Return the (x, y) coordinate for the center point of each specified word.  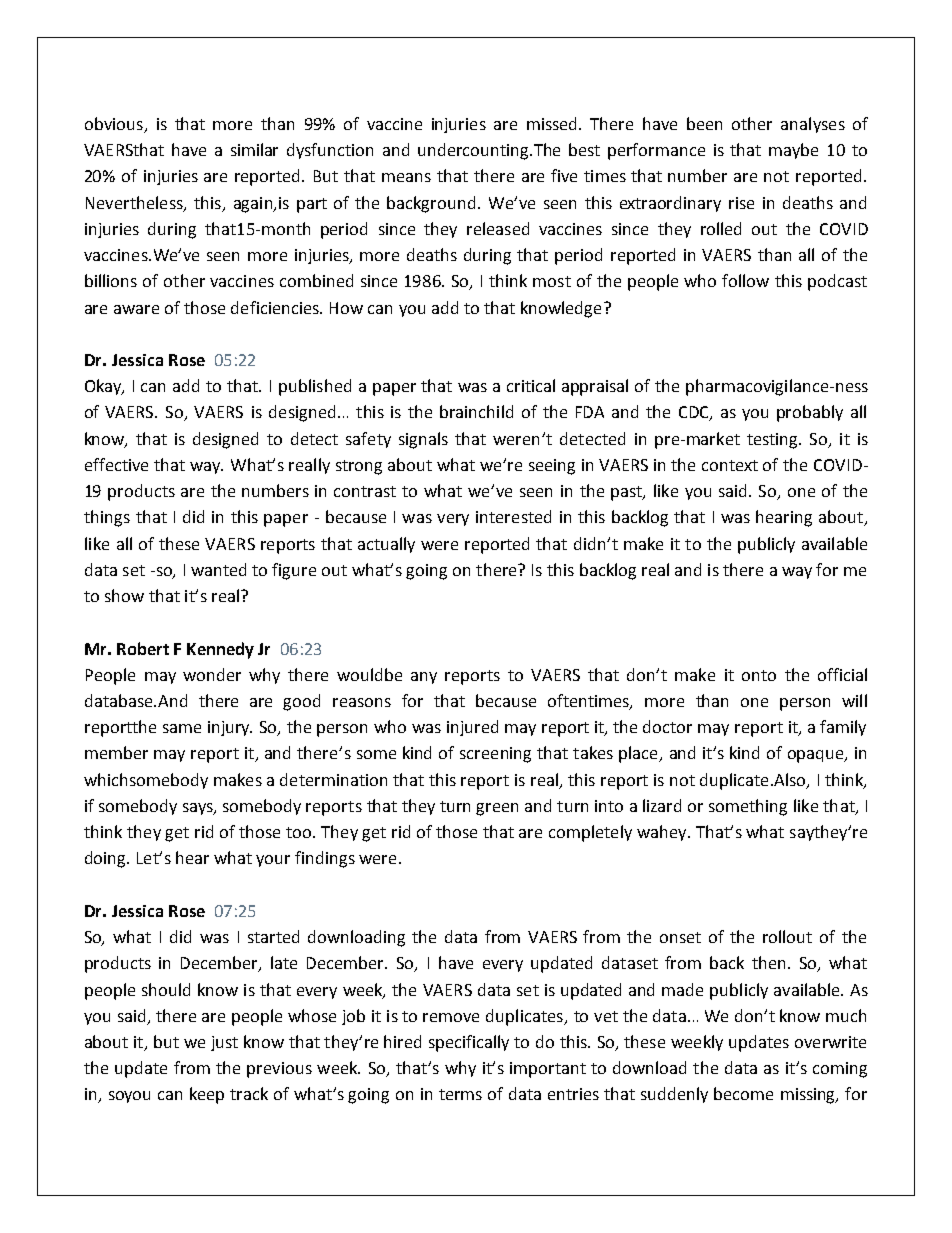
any (424, 678)
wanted (218, 569)
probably (810, 413)
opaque (817, 756)
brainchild (476, 411)
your (273, 861)
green (497, 809)
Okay (104, 387)
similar (254, 149)
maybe (793, 151)
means (406, 177)
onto (759, 675)
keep (207, 1095)
